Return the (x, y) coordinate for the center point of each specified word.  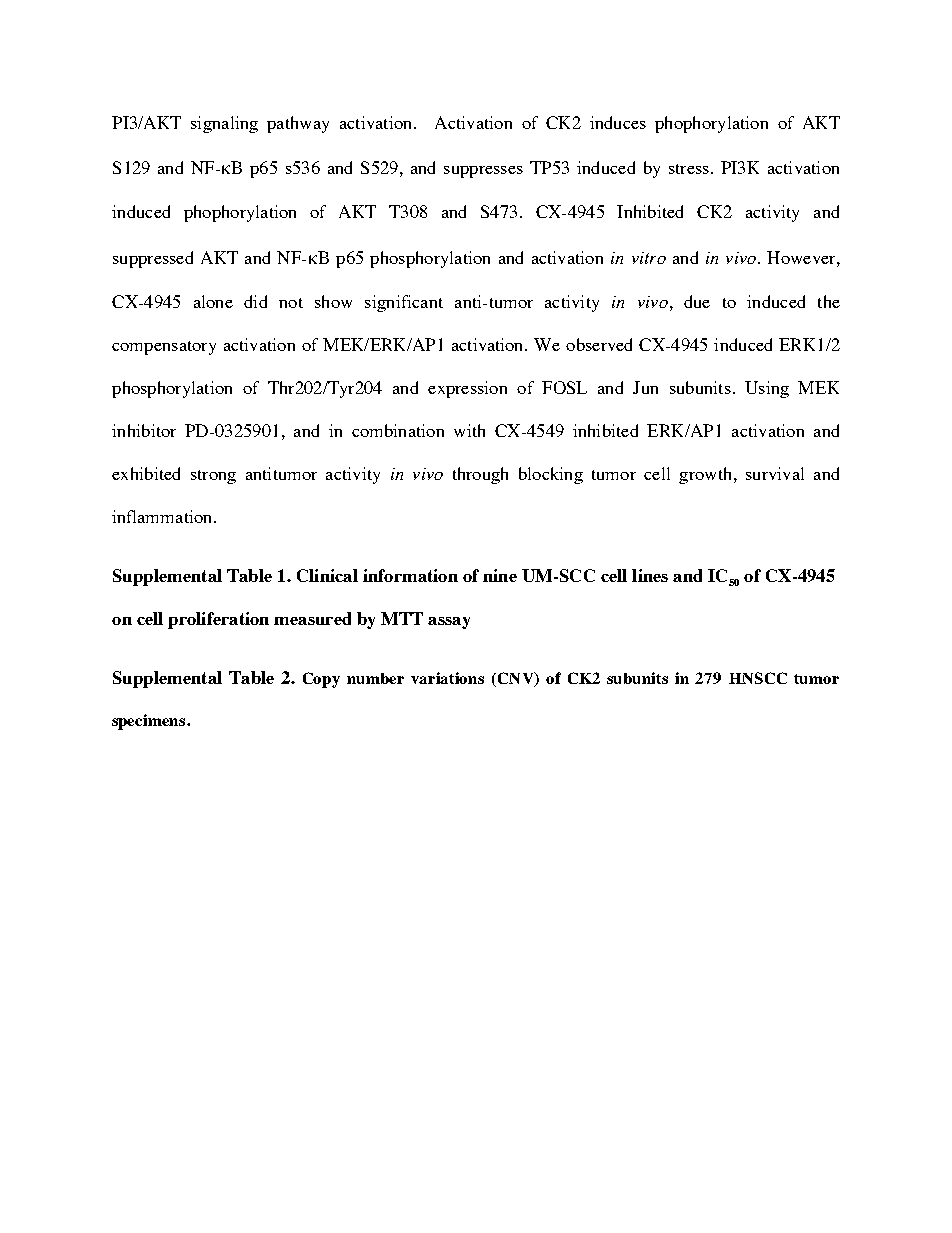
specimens (150, 722)
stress (689, 169)
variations (447, 678)
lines (650, 575)
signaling (224, 124)
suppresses (483, 172)
